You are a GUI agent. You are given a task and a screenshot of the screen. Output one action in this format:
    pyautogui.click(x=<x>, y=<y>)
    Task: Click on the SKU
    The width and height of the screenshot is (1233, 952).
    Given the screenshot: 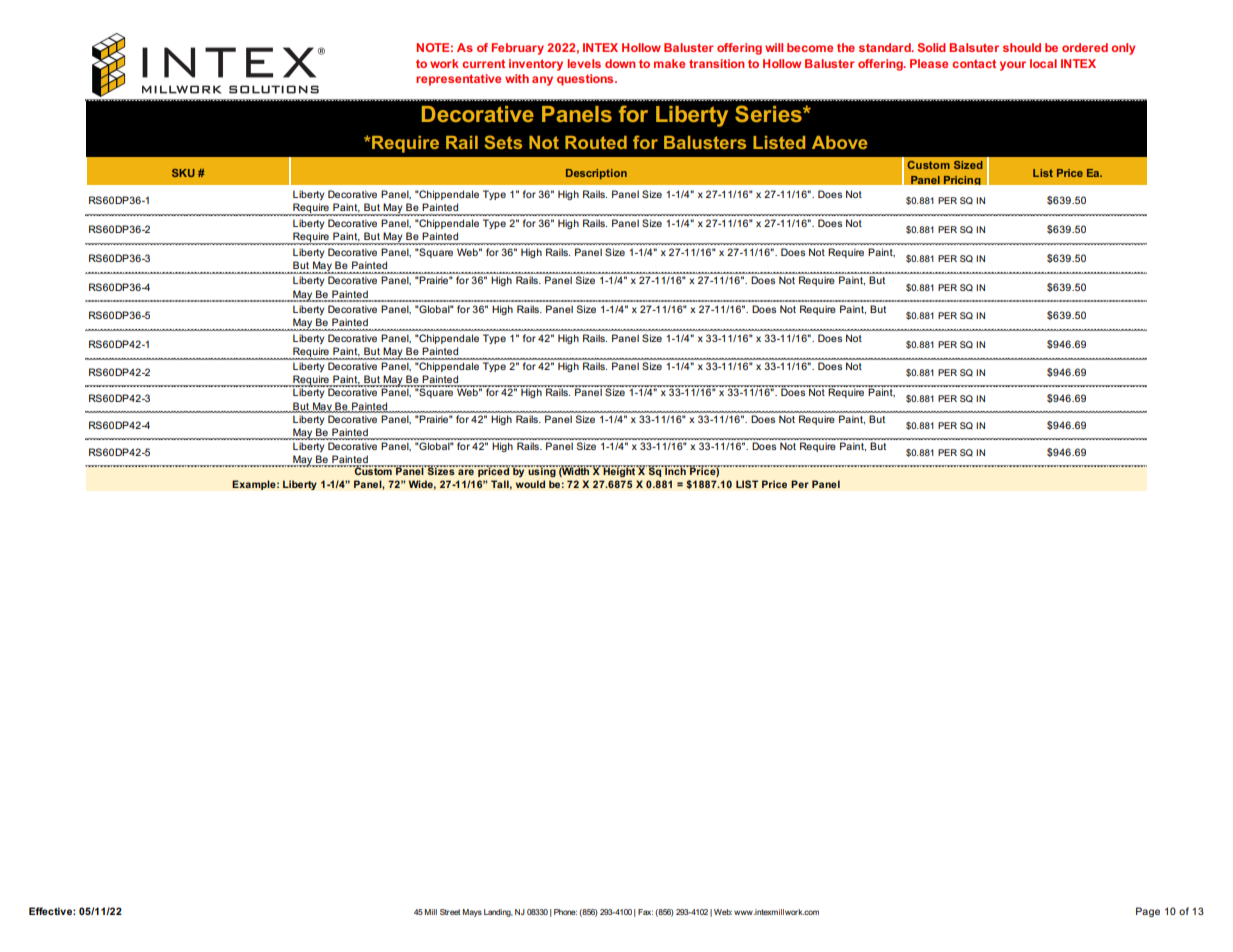 What is the action you would take?
    pyautogui.click(x=183, y=173)
